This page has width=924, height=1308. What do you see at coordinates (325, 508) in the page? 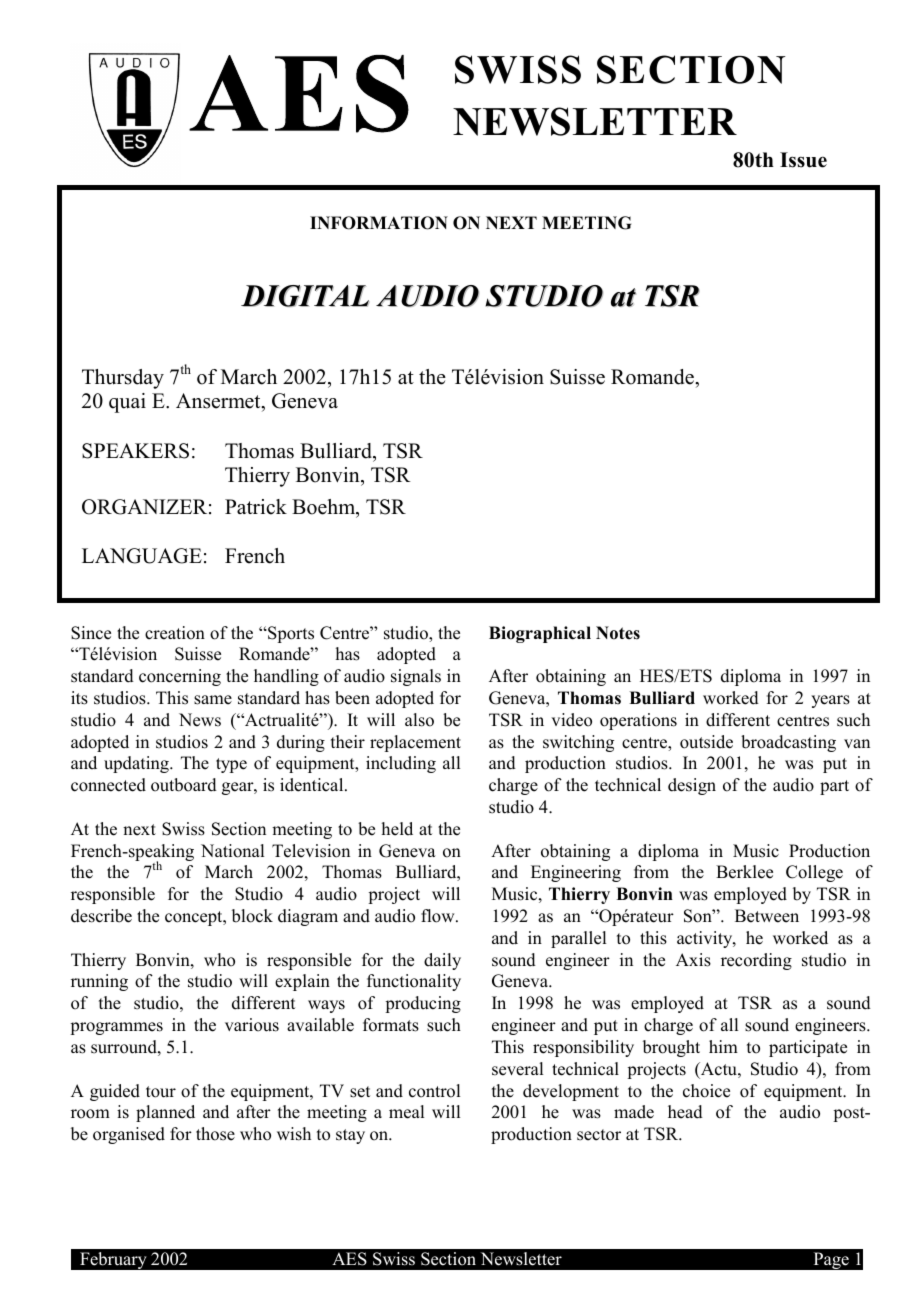
I see `Boehm` at bounding box center [325, 508].
